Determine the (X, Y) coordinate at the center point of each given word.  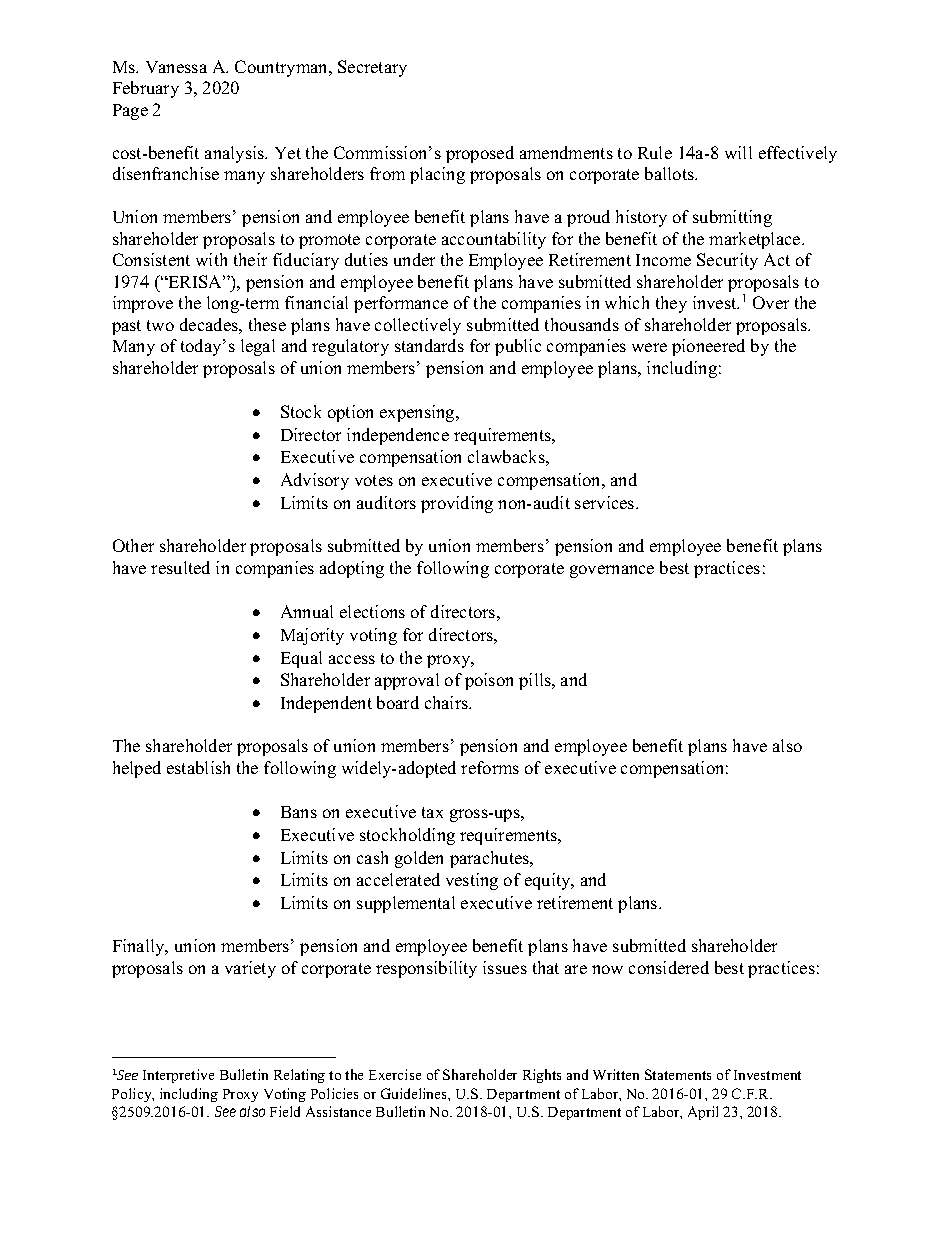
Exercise (395, 1074)
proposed (480, 154)
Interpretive (178, 1076)
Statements (678, 1074)
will (738, 152)
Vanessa (176, 67)
